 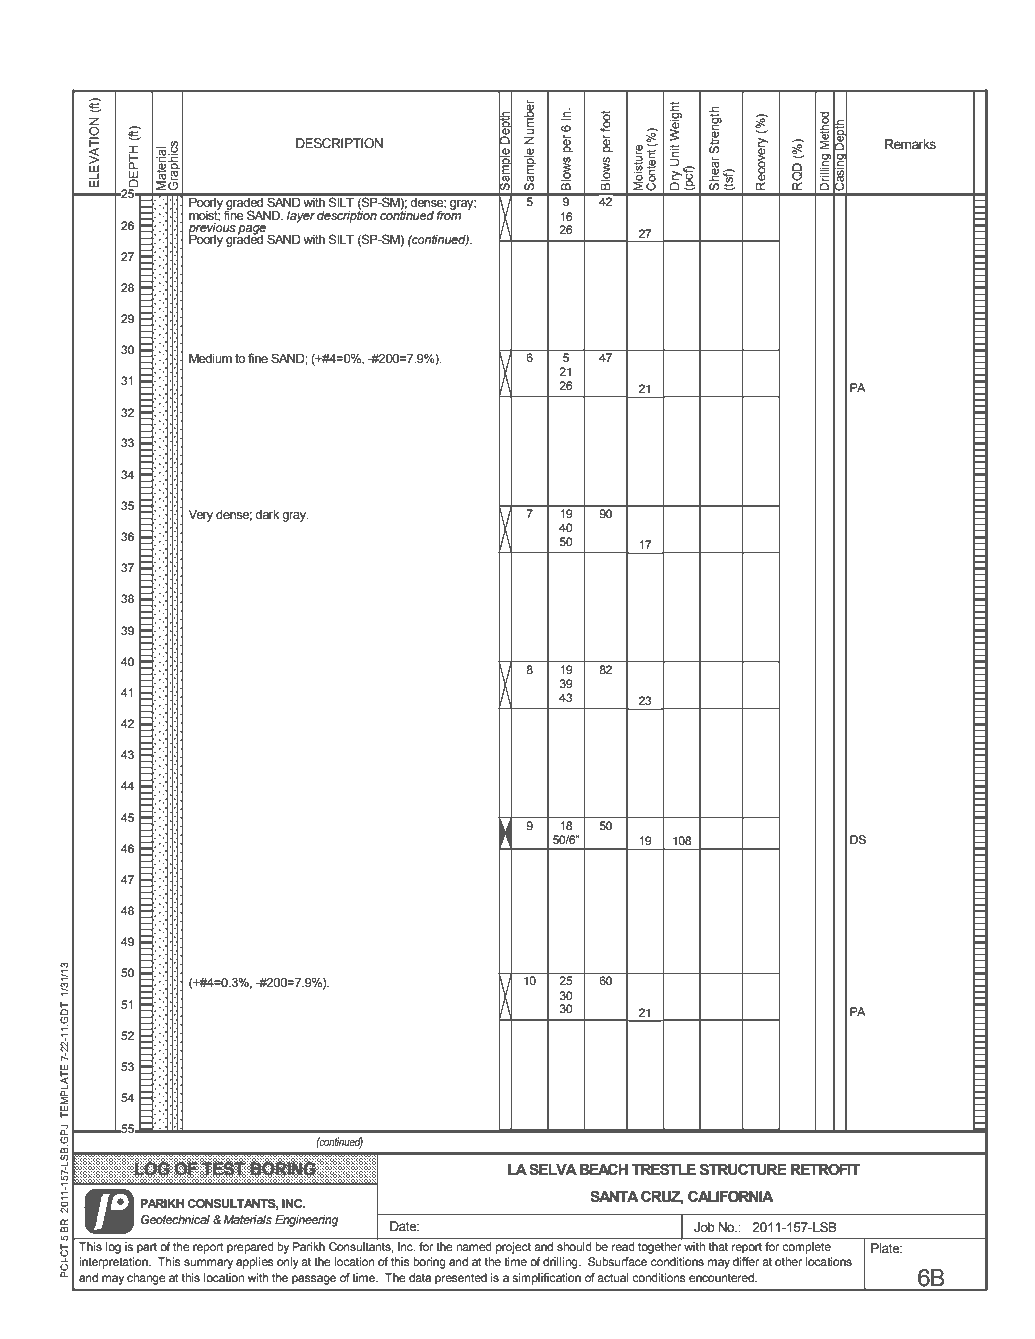 I want to click on from, so click(x=449, y=214).
